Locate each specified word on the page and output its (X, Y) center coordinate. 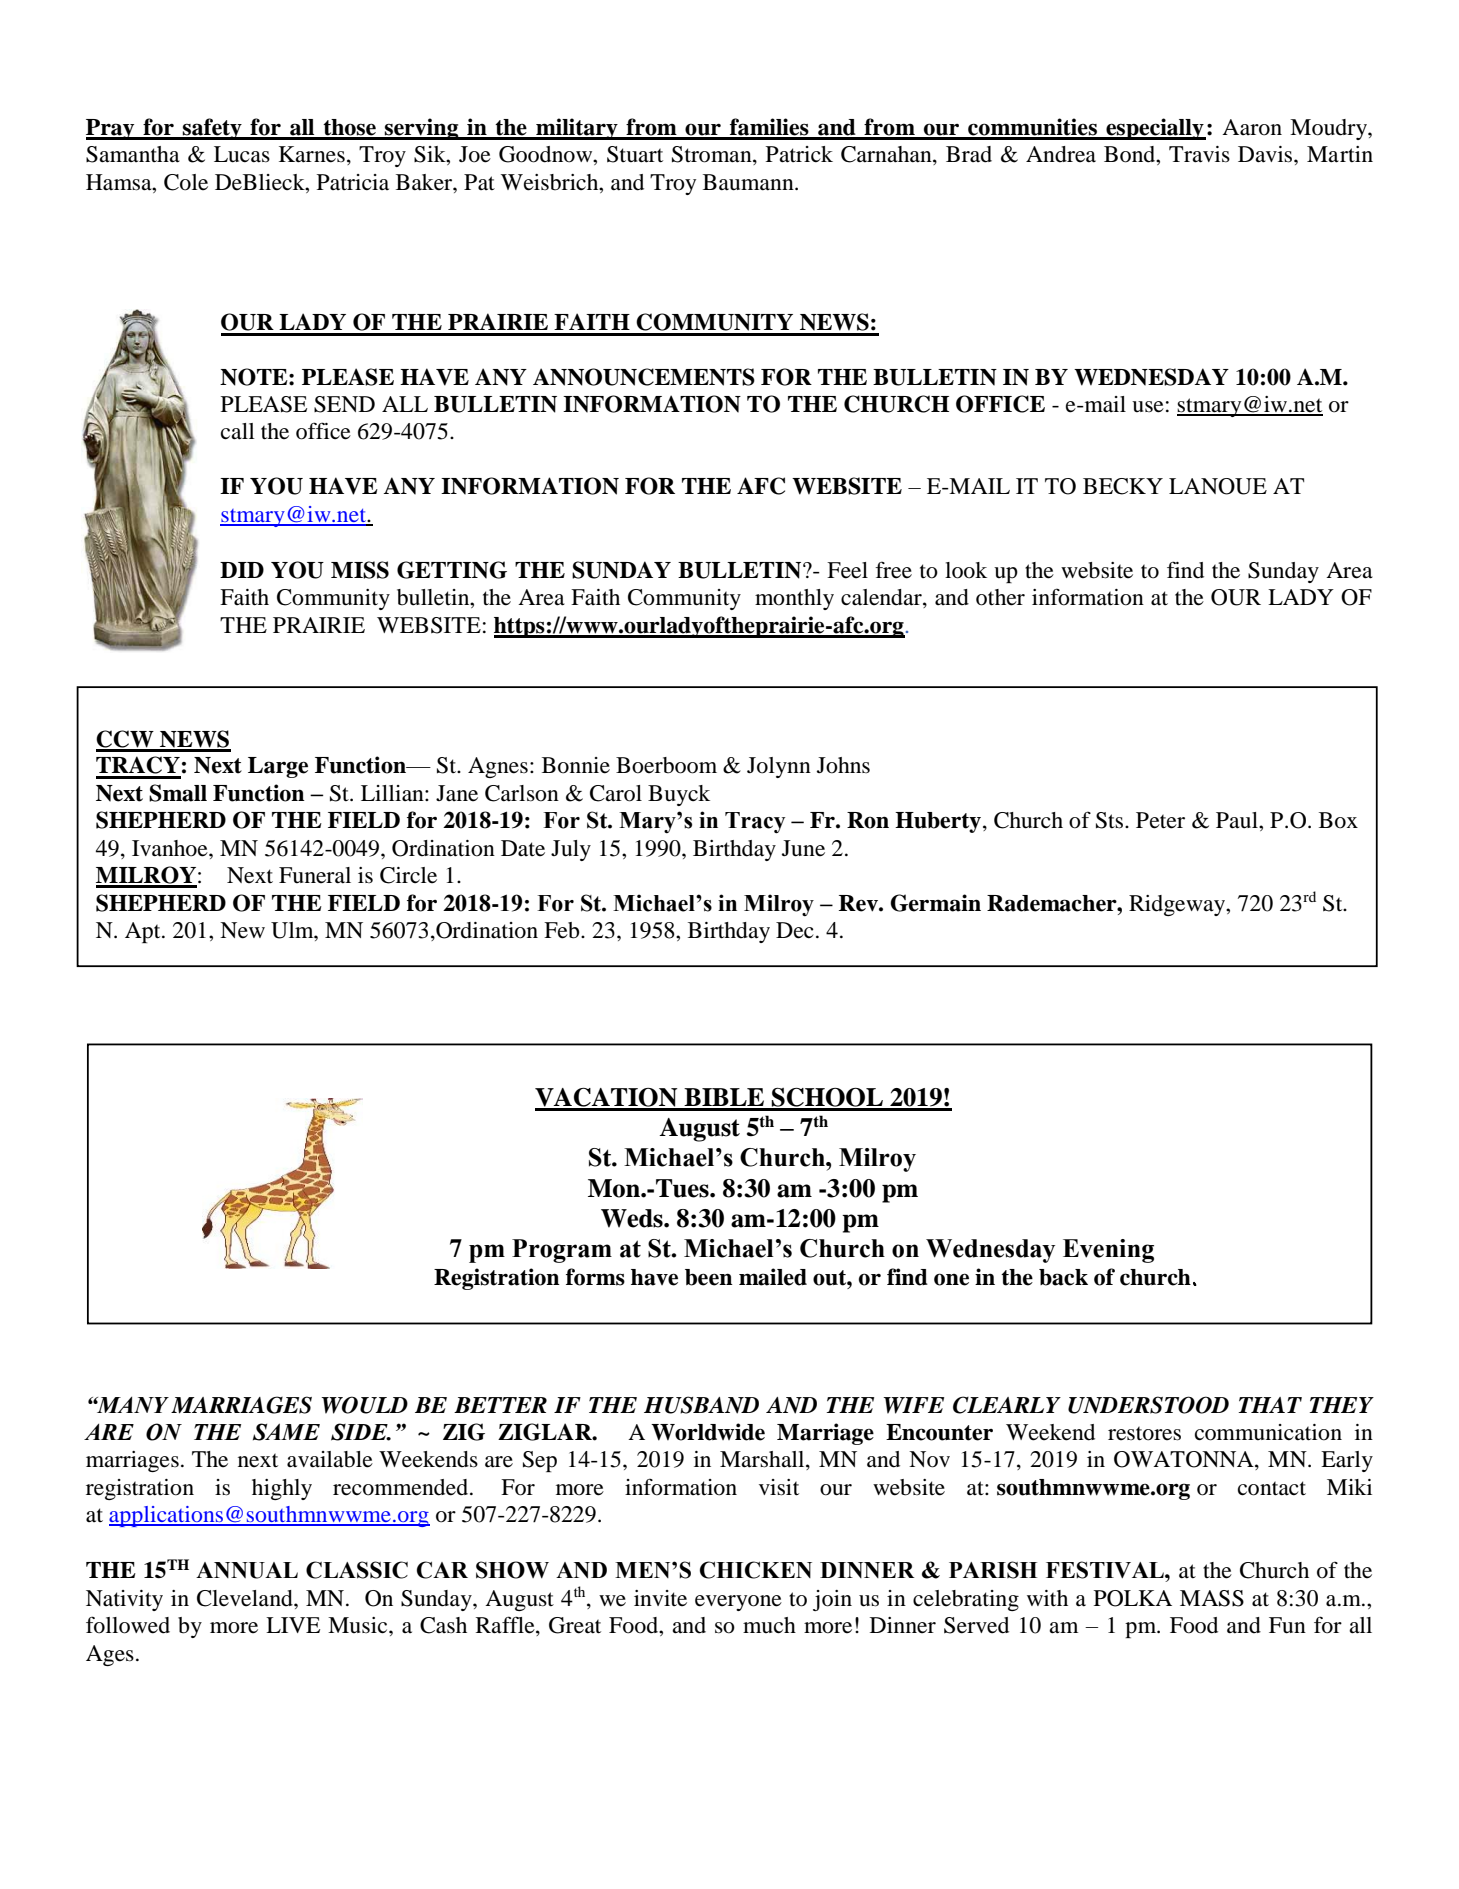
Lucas (242, 154)
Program (562, 1251)
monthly (794, 599)
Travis (1199, 154)
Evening (1108, 1251)
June (803, 848)
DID (242, 570)
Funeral (315, 875)
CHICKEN (756, 1570)
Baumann (749, 182)
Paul (1238, 820)
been (709, 1277)
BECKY (1123, 486)
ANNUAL (247, 1570)
